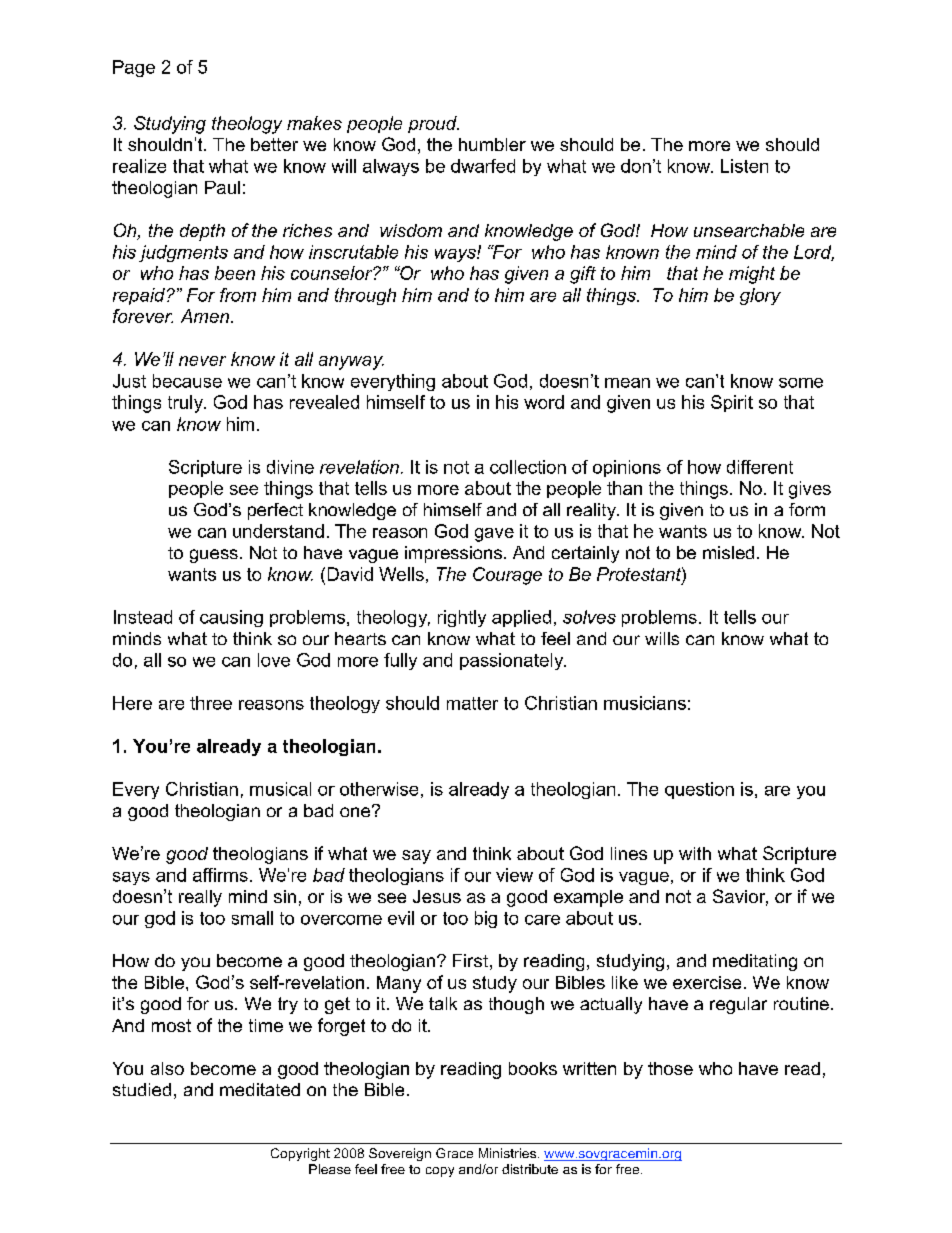  I want to click on word, so click(544, 402).
